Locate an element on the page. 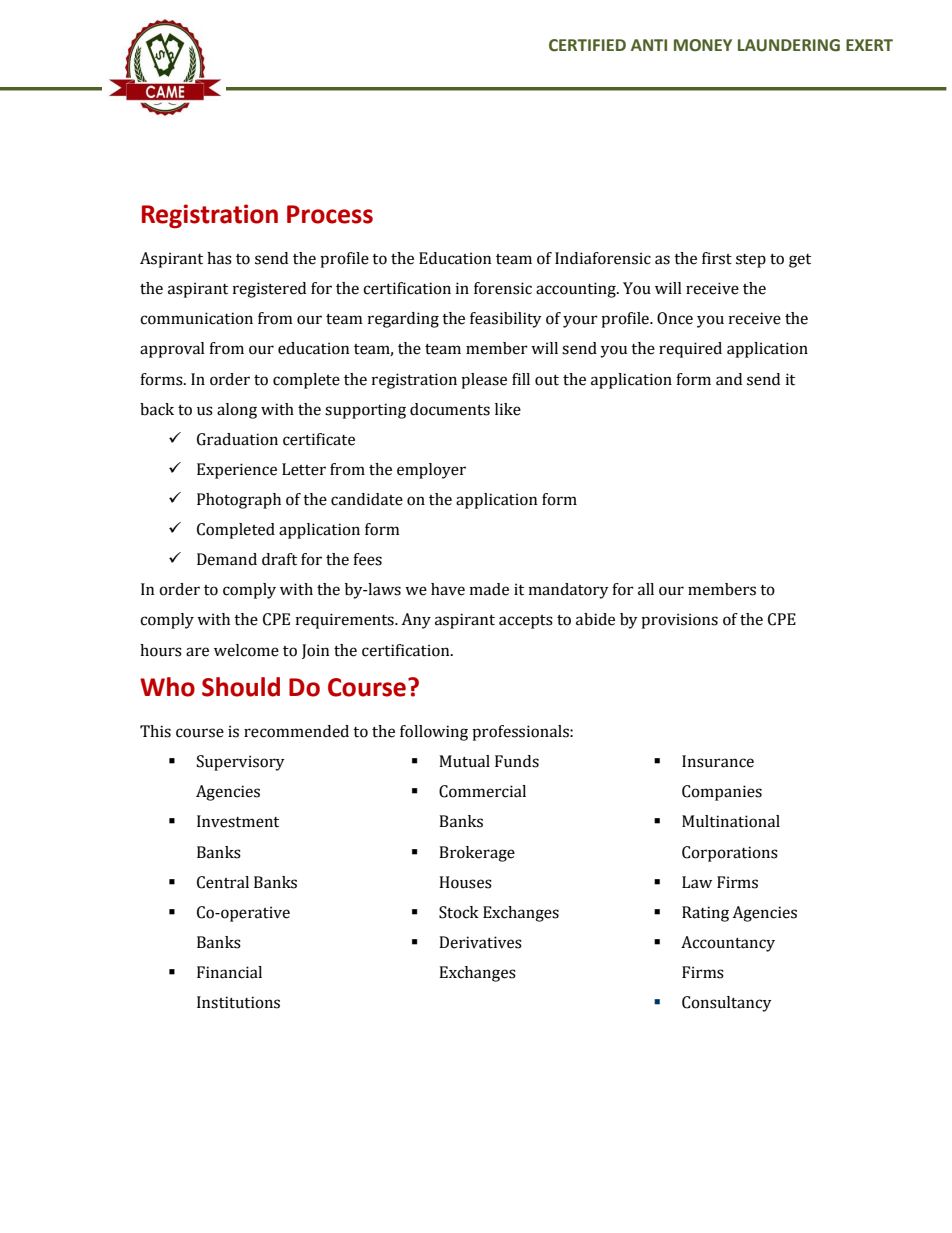 This page has width=952, height=1233. Financial is located at coordinates (229, 972).
